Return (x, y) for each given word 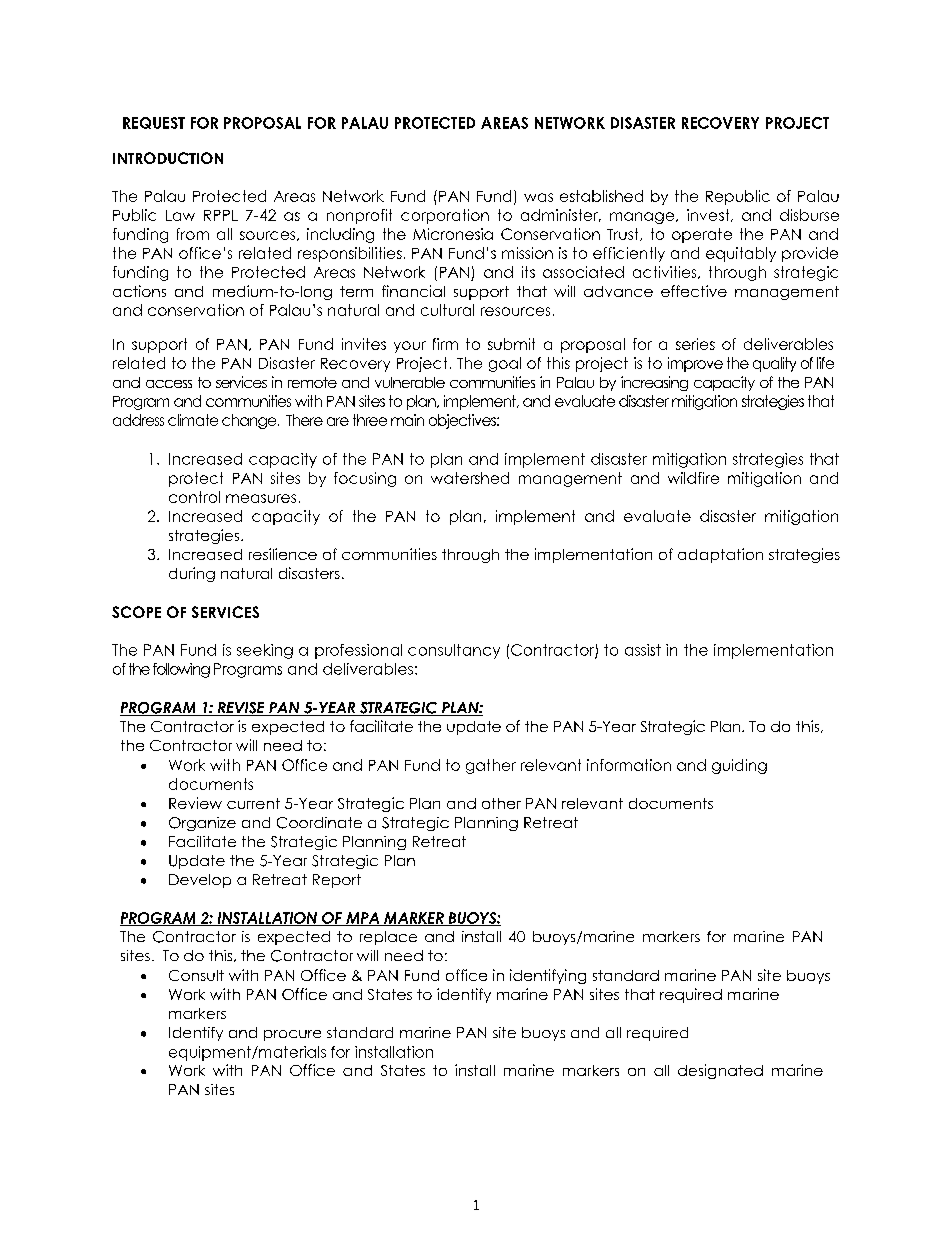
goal (505, 364)
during (192, 574)
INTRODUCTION (168, 158)
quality (774, 364)
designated (720, 1071)
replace (388, 938)
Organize (202, 824)
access (169, 384)
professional (358, 651)
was (538, 197)
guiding (739, 766)
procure (292, 1035)
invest (709, 215)
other (501, 803)
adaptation (720, 555)
